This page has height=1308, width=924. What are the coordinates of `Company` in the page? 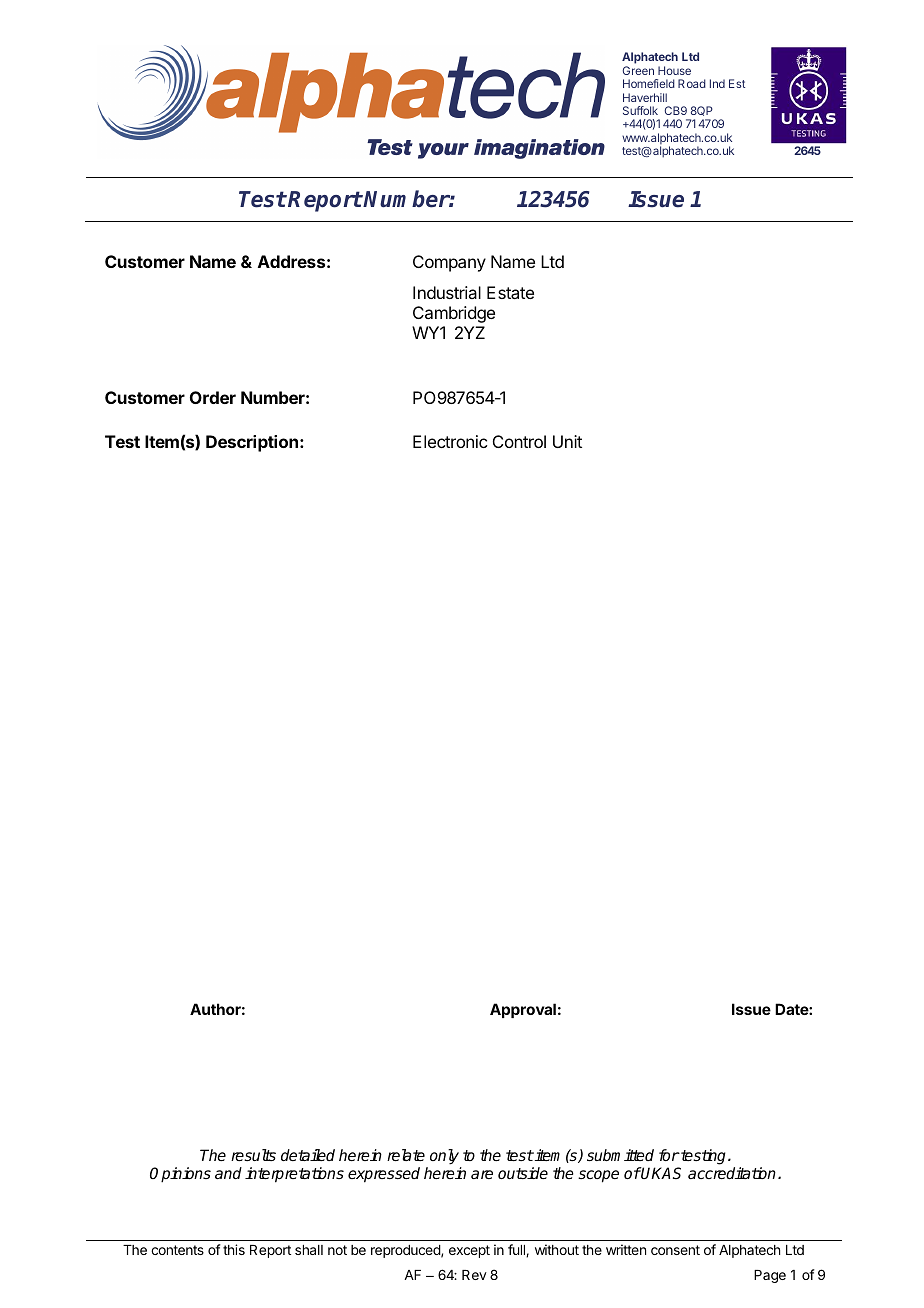 It's located at (449, 263).
